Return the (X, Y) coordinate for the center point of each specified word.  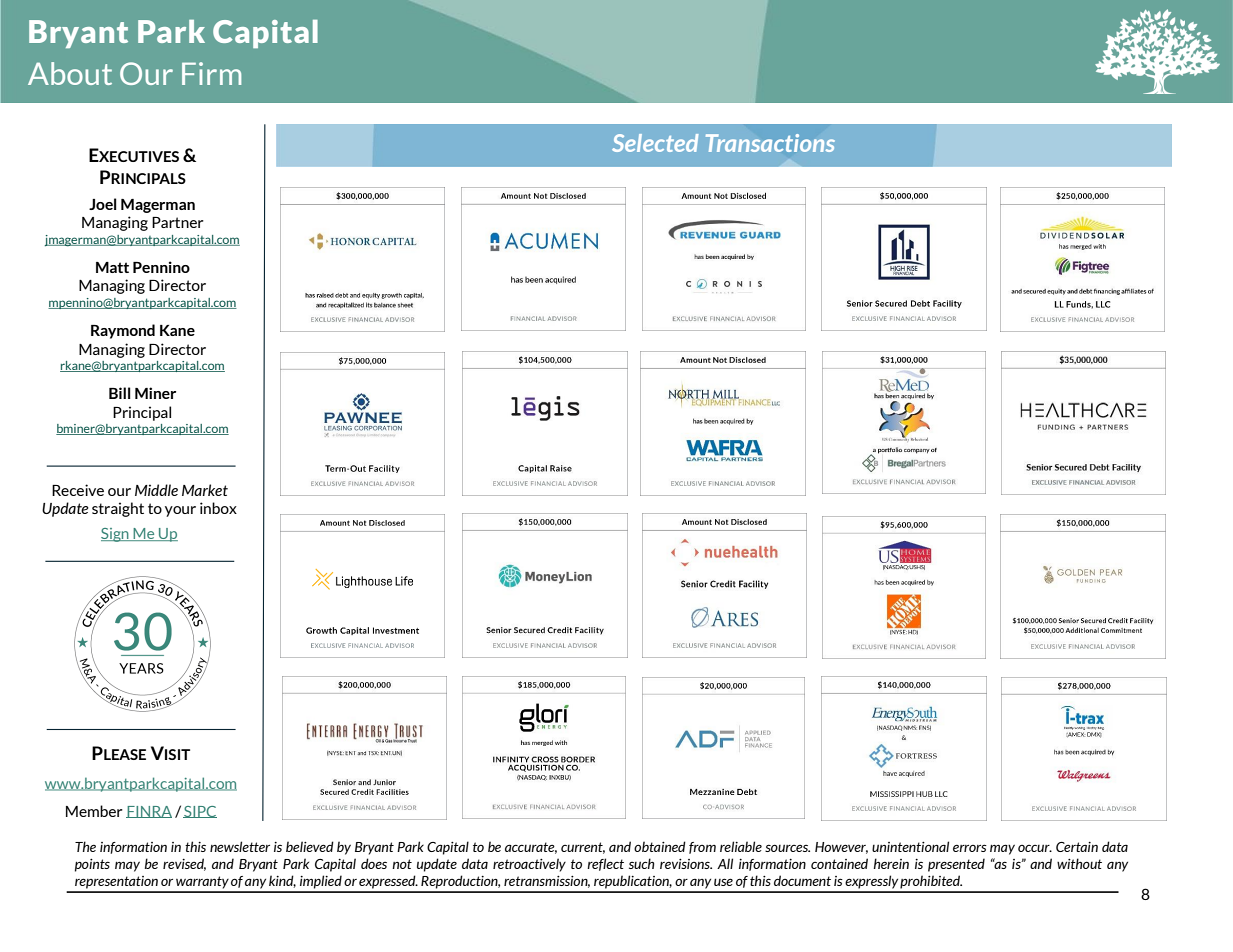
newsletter (240, 846)
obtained (660, 846)
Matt (112, 267)
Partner (178, 222)
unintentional (910, 846)
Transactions (770, 143)
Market (205, 490)
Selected (655, 143)
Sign (116, 535)
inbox (218, 508)
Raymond (123, 331)
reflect (605, 864)
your (180, 511)
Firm (211, 73)
